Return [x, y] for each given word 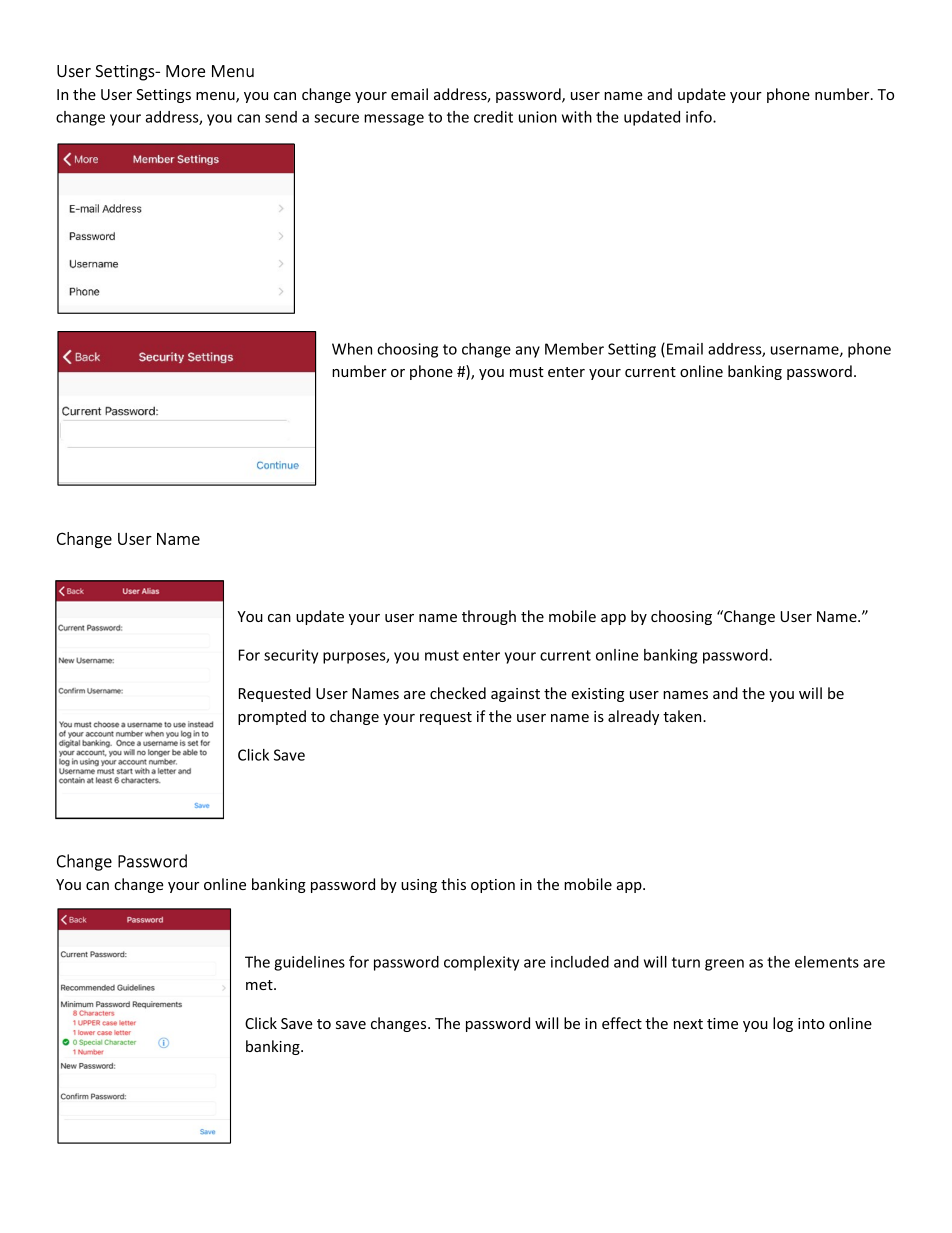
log [783, 1024]
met [260, 985]
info [700, 116]
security [291, 656]
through [489, 617]
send [281, 117]
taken [683, 716]
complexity [481, 963]
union [538, 117]
